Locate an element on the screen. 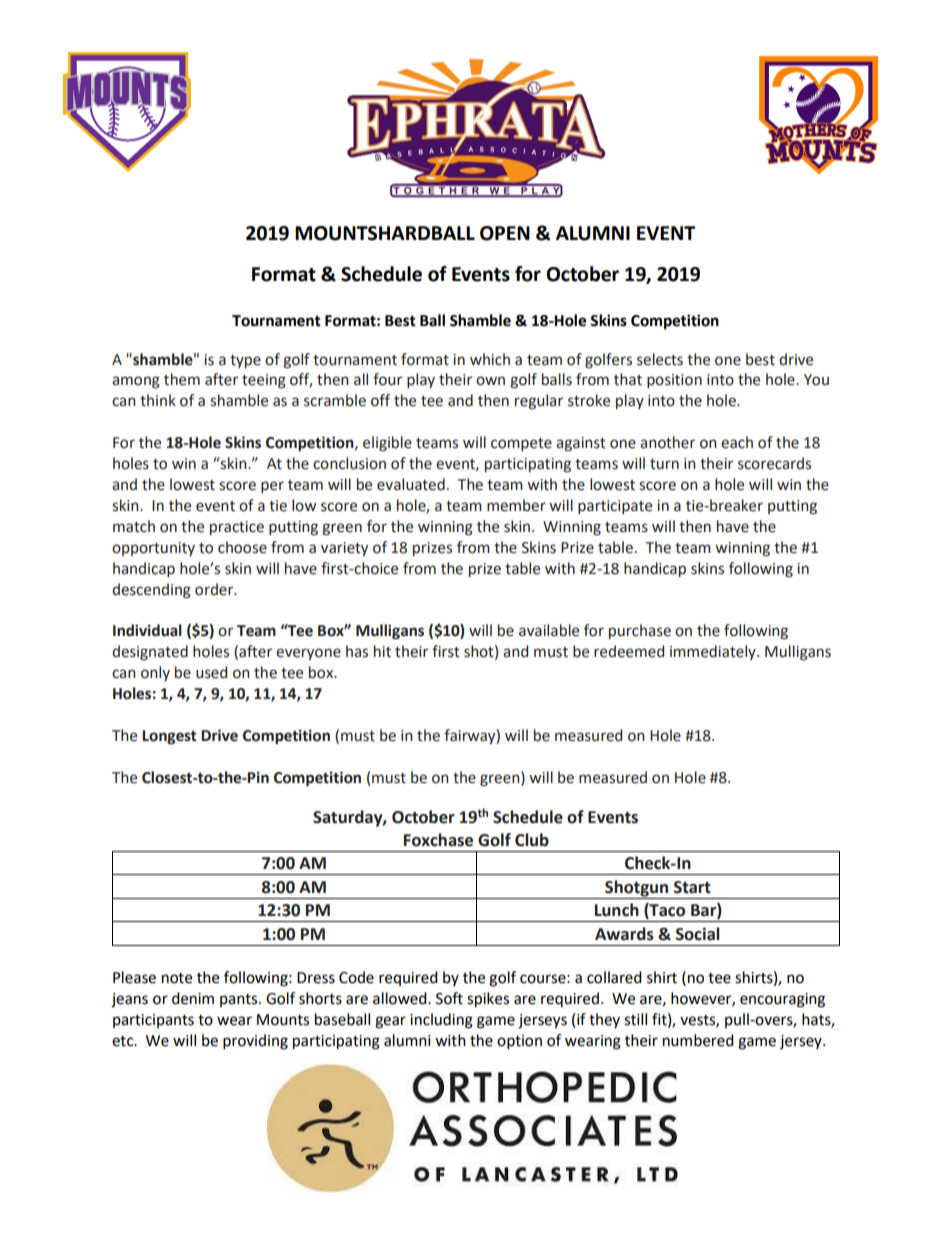 The width and height of the screenshot is (952, 1233). selects is located at coordinates (660, 359).
